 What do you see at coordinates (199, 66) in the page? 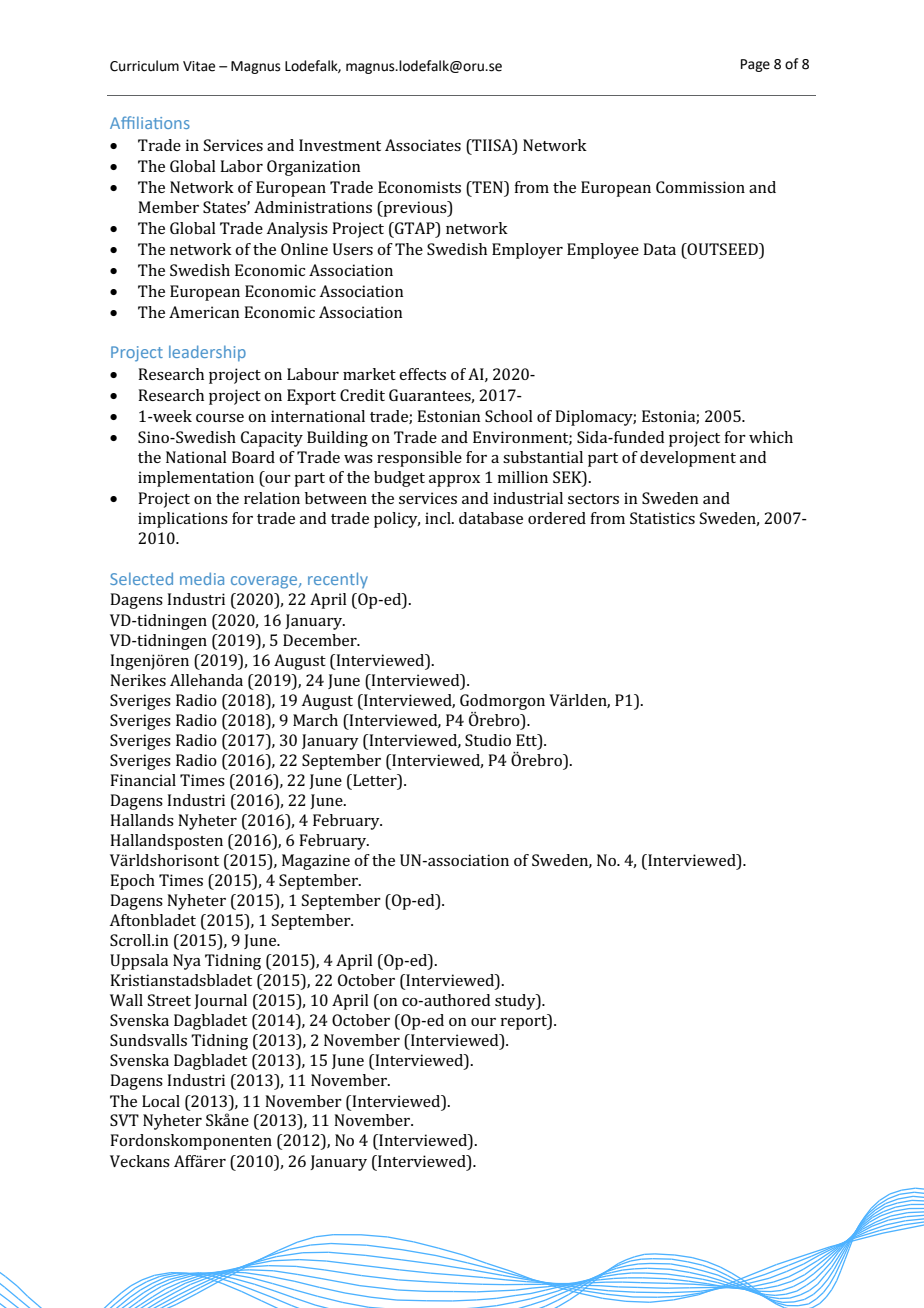
I see `Vitae` at bounding box center [199, 66].
